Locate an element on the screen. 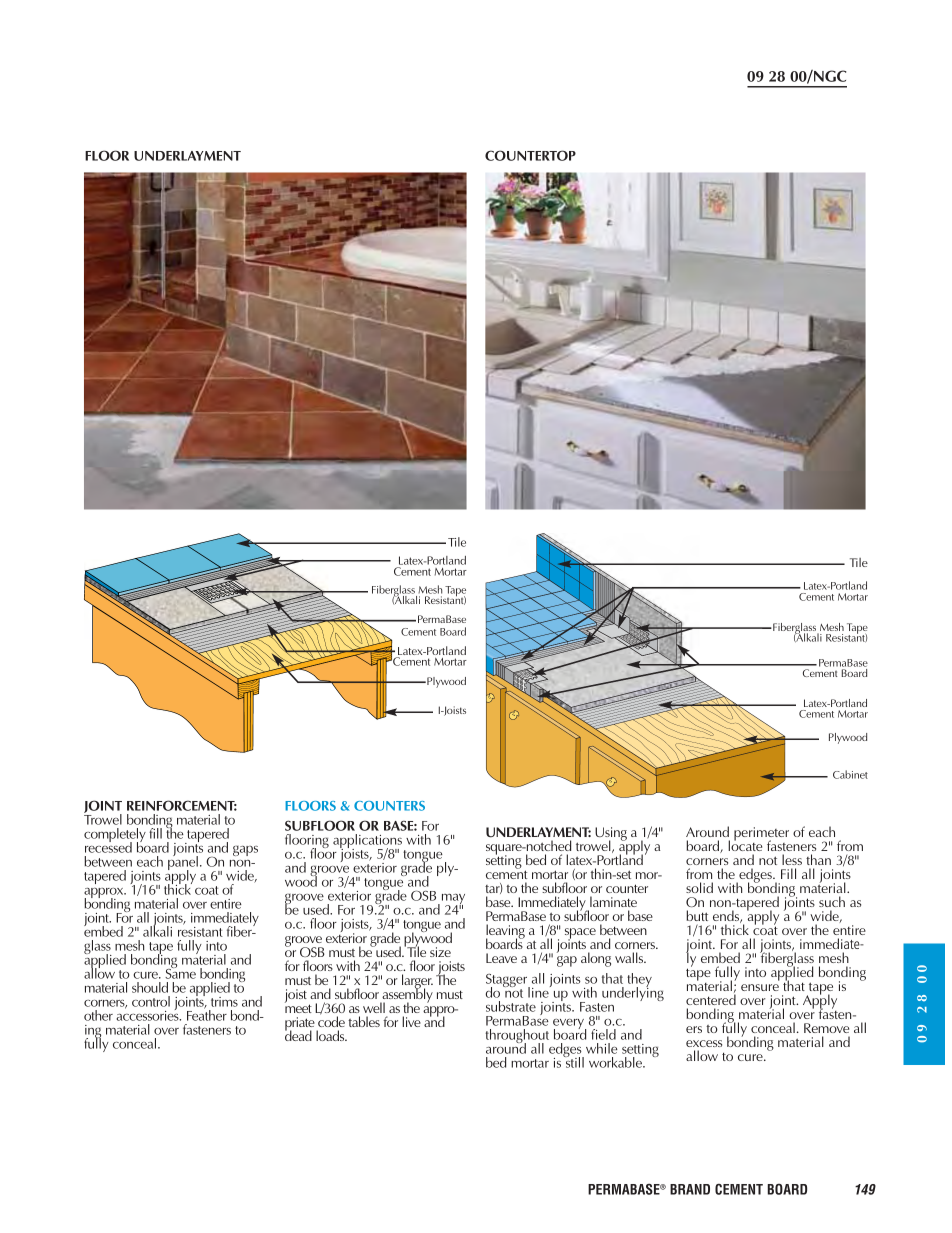  size is located at coordinates (440, 952).
